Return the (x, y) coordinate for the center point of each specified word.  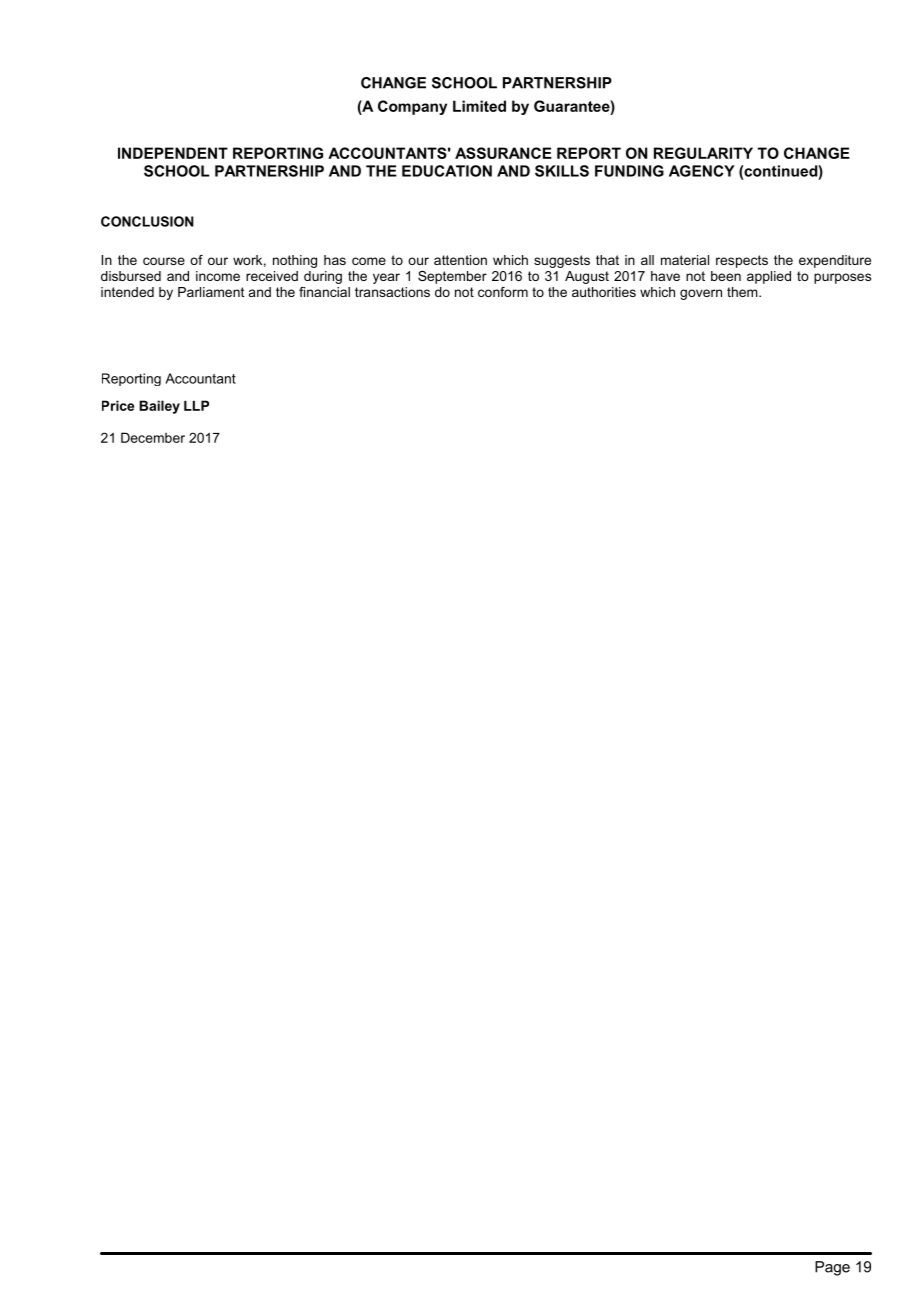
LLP (196, 405)
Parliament (211, 292)
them (743, 292)
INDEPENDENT (173, 153)
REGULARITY (703, 153)
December (153, 437)
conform (503, 292)
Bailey (159, 407)
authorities (604, 292)
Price (118, 405)
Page (832, 1268)
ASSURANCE (503, 153)
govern (701, 294)
